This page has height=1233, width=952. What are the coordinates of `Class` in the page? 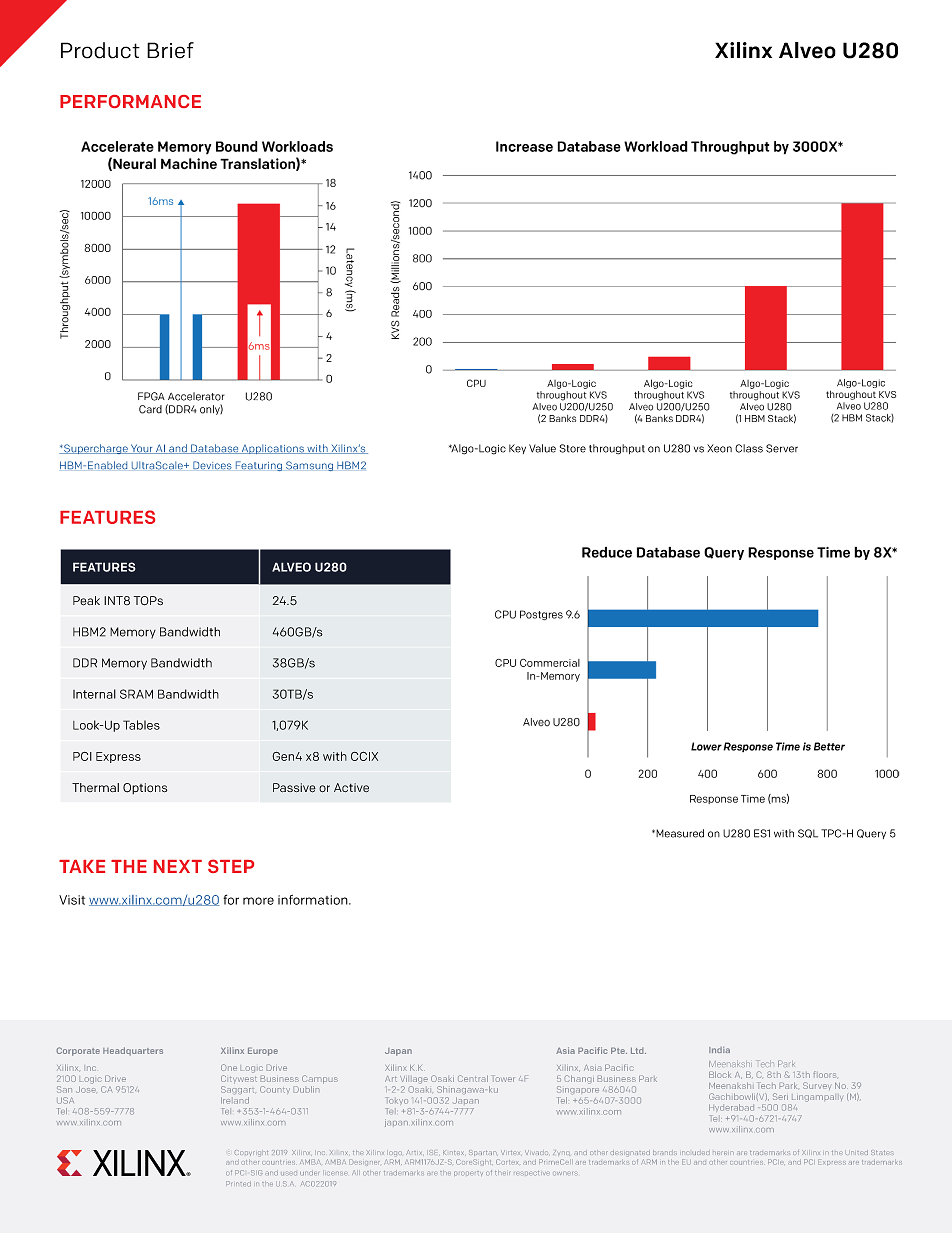 It's located at (749, 448).
